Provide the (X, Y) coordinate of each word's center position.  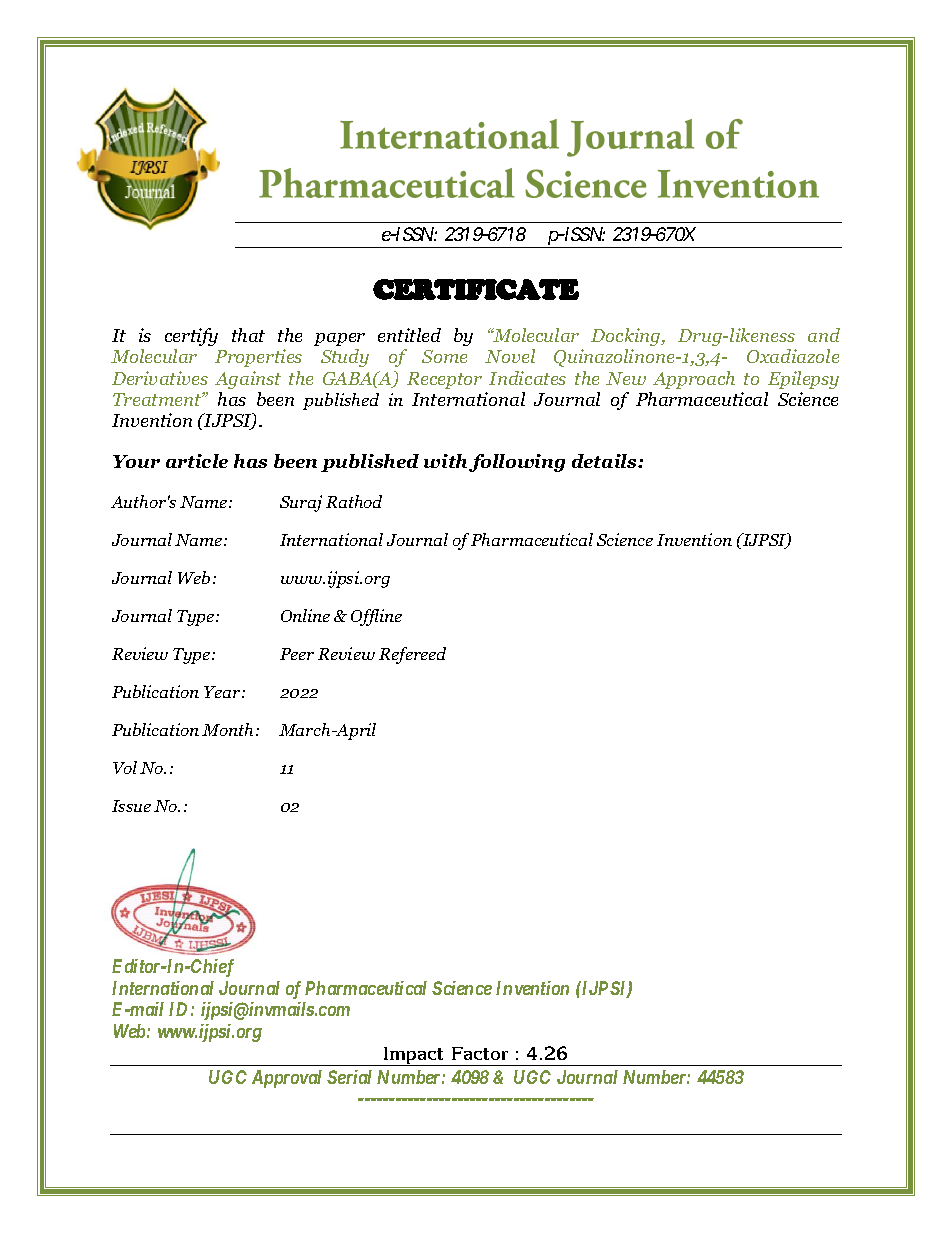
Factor (480, 1053)
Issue (131, 806)
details (605, 461)
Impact (414, 1056)
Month (229, 729)
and (824, 335)
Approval (287, 1079)
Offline (376, 617)
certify (191, 337)
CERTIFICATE (476, 289)
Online (305, 615)
